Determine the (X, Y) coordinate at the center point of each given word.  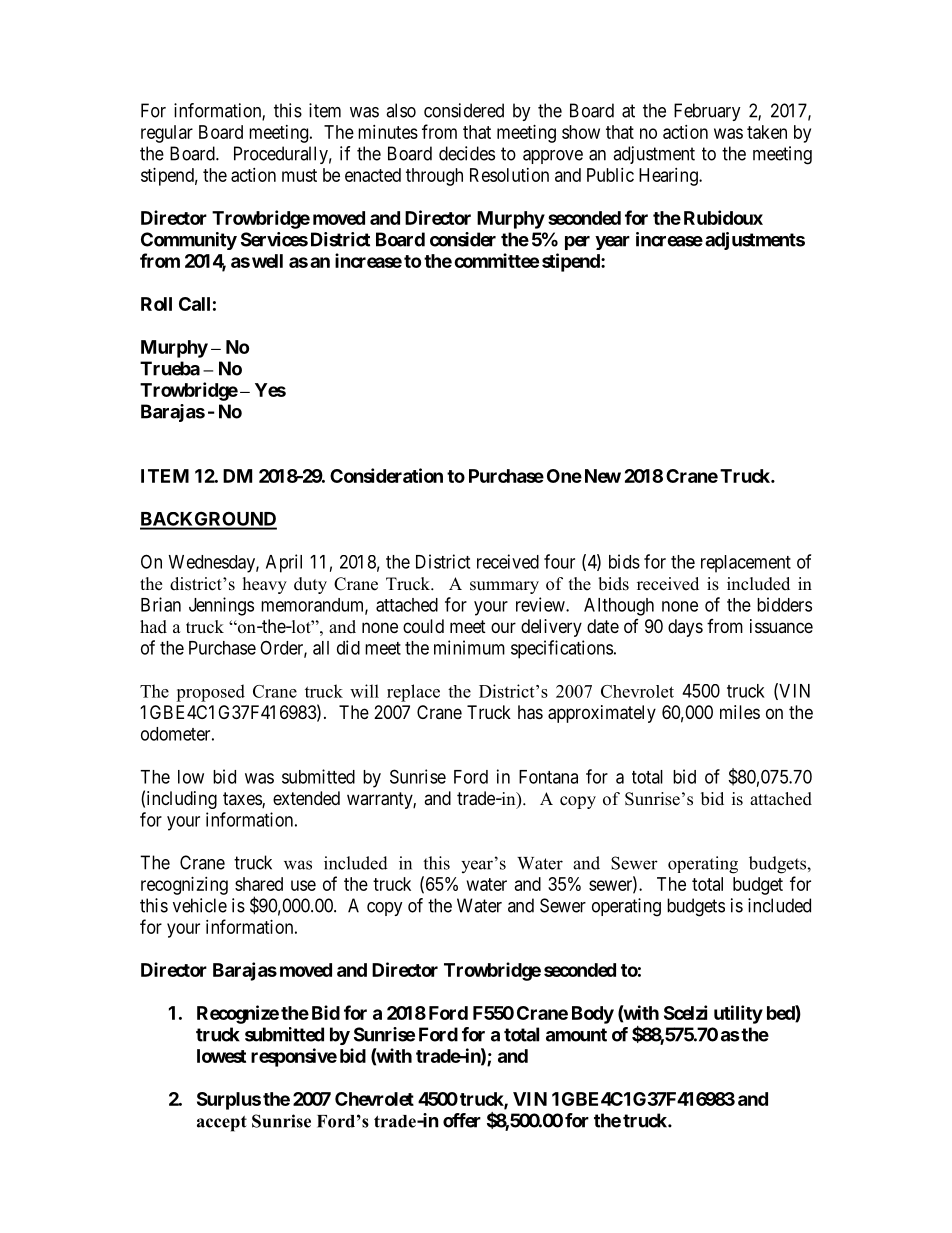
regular (167, 134)
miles (740, 712)
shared (259, 884)
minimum (469, 647)
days (685, 628)
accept (222, 1124)
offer (462, 1120)
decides (467, 153)
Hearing (669, 177)
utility (738, 1014)
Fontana (548, 777)
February (707, 112)
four (559, 561)
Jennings (221, 606)
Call (194, 304)
